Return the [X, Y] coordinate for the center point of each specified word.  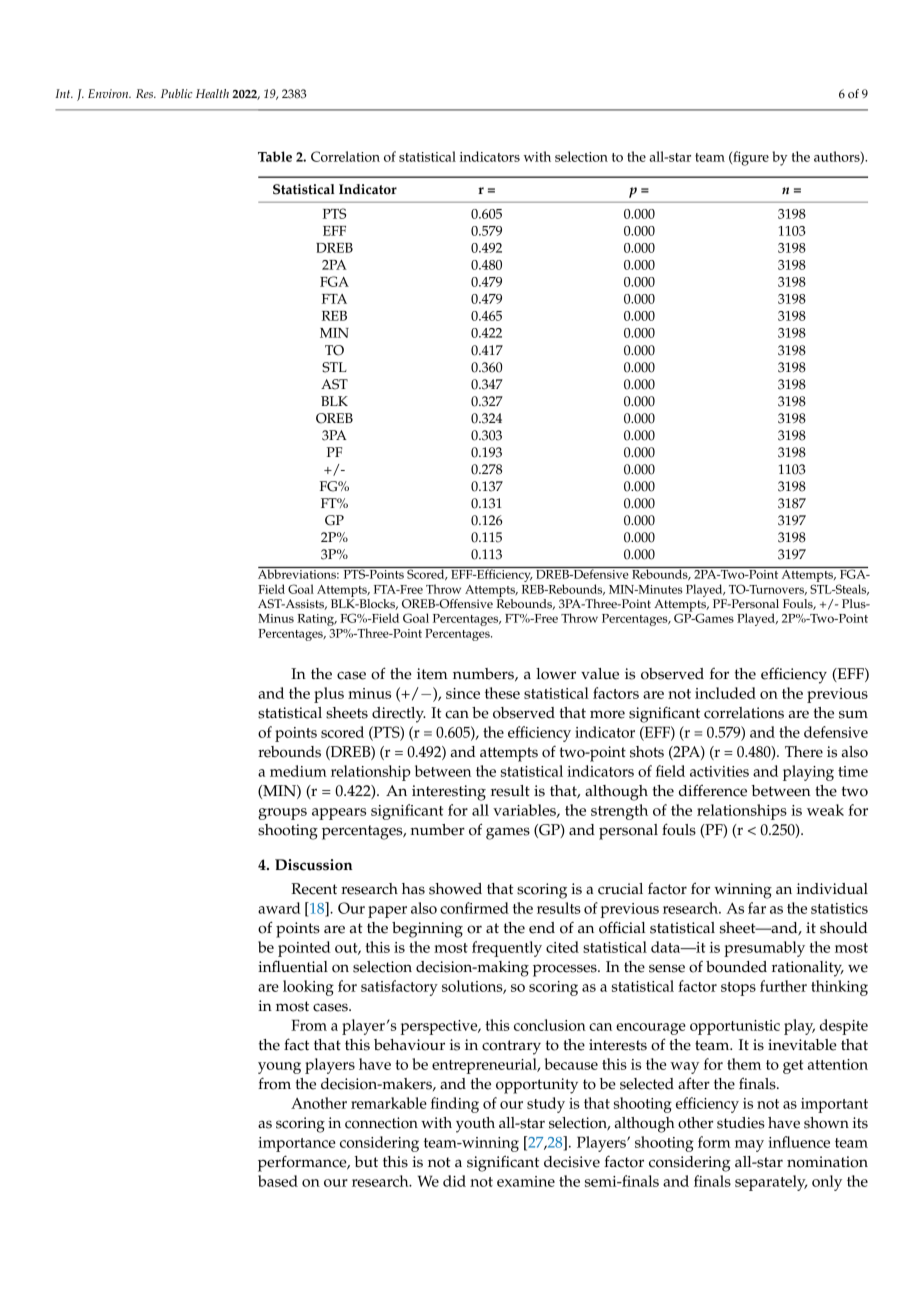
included [725, 693]
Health [212, 93]
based [278, 1181]
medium [298, 771]
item [432, 674]
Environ [109, 93]
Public [177, 93]
